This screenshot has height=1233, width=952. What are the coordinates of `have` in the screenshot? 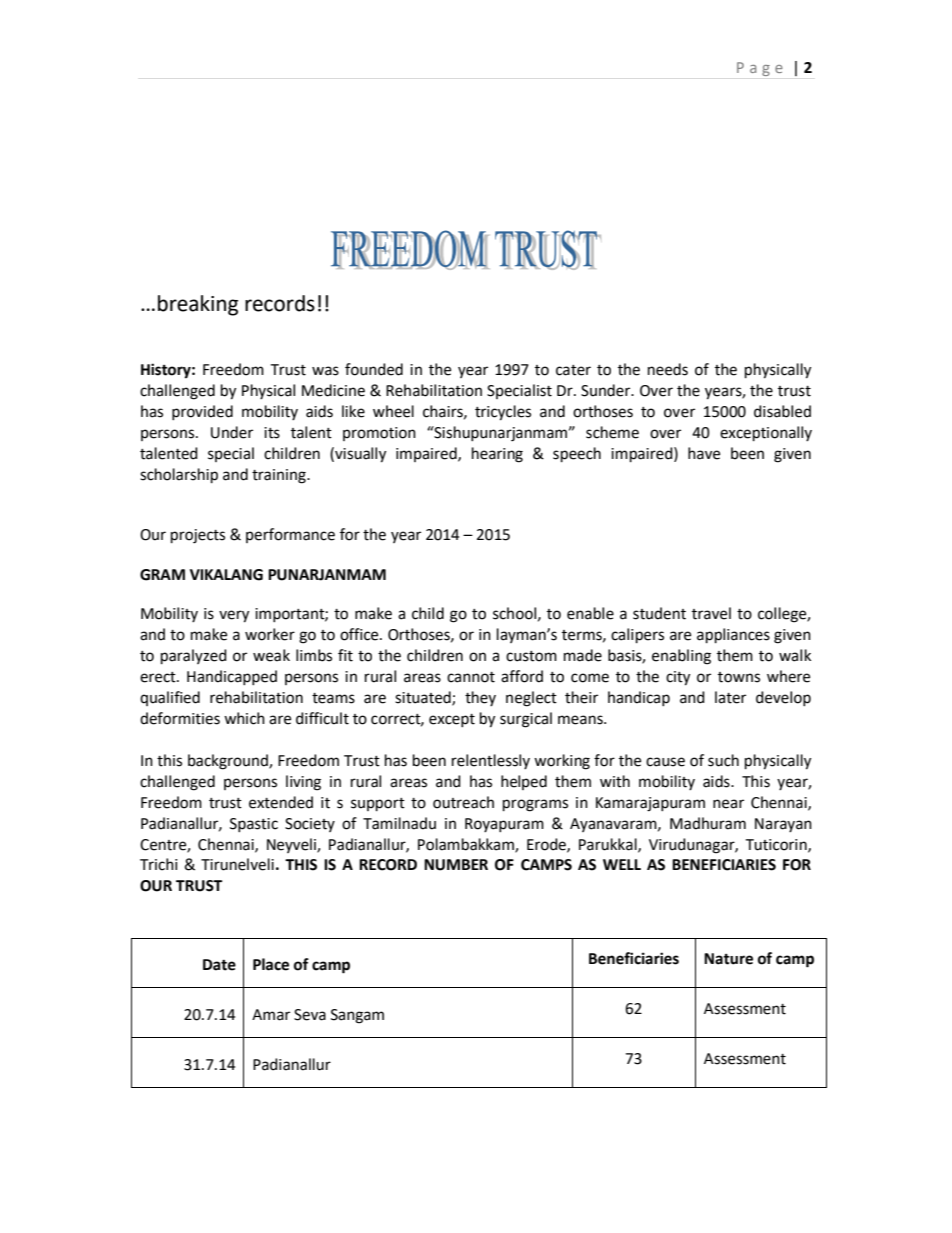 It's located at (704, 453).
